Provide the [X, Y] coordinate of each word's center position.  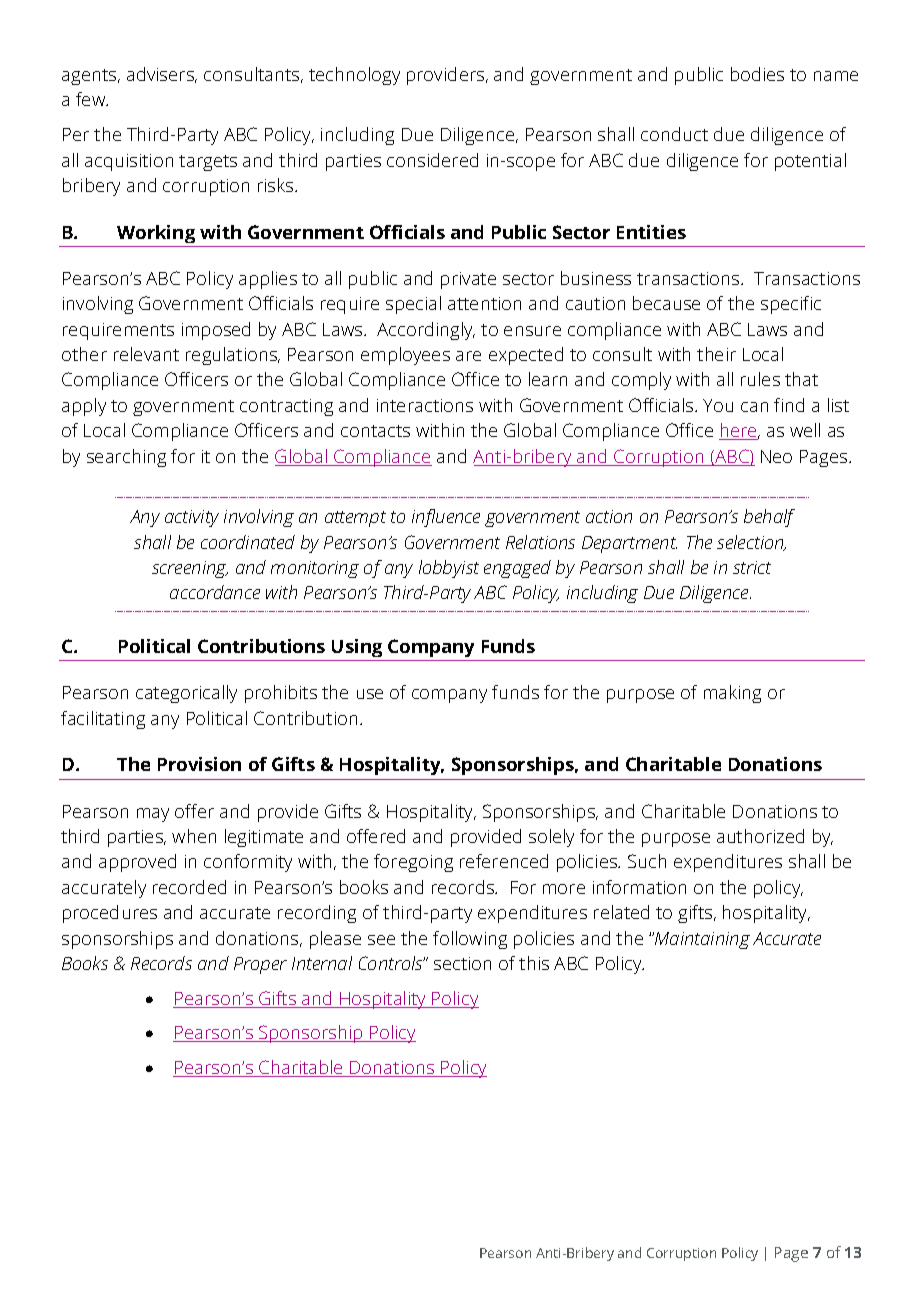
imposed [216, 331]
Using [357, 648]
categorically [186, 694]
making [732, 694]
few [92, 99]
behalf [769, 518]
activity [192, 518]
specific [791, 305]
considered [432, 160]
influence [446, 518]
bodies [757, 74]
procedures [110, 914]
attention [484, 303]
